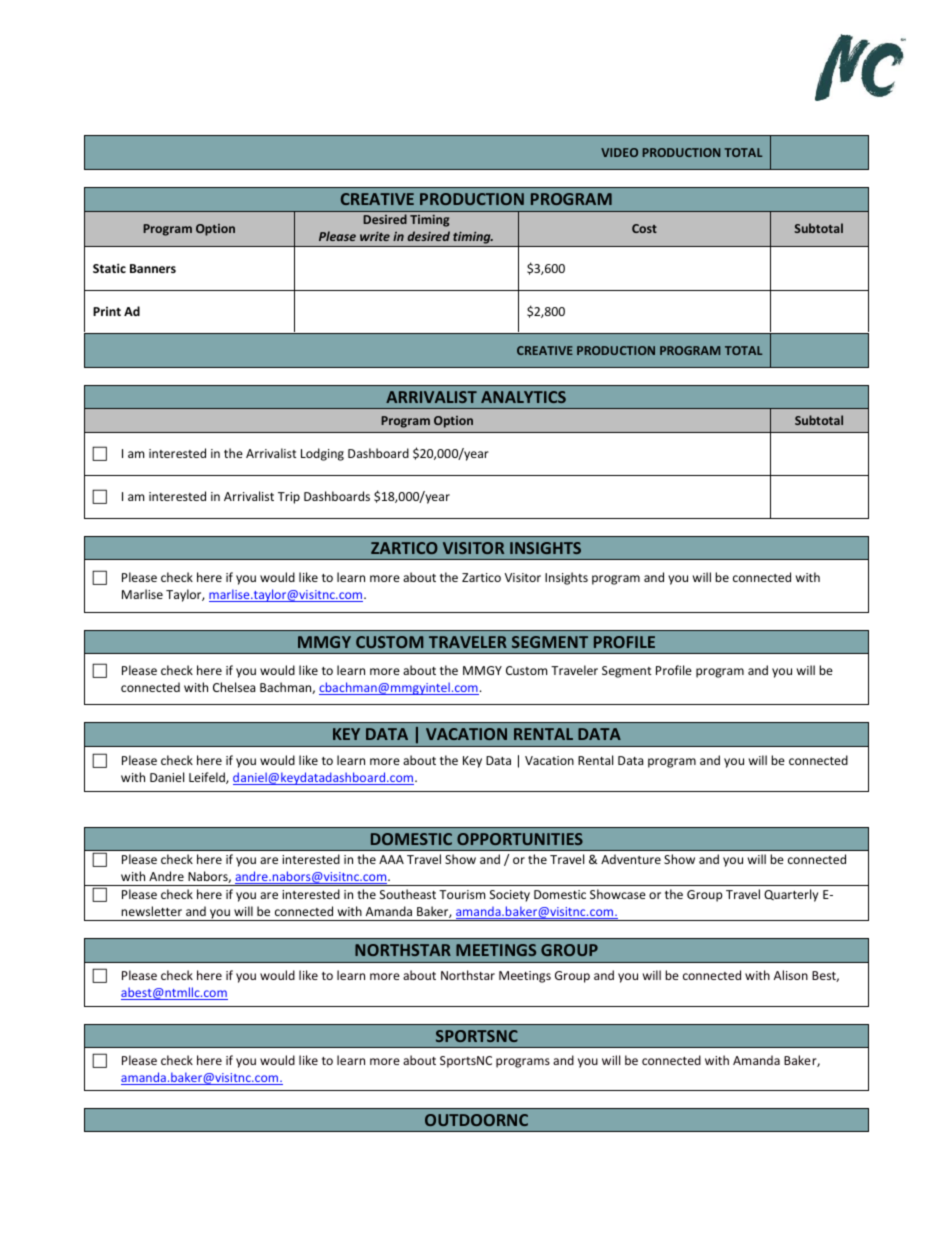 Image resolution: width=952 pixels, height=1233 pixels. Describe the element at coordinates (462, 894) in the image. I see `Tourism` at that location.
